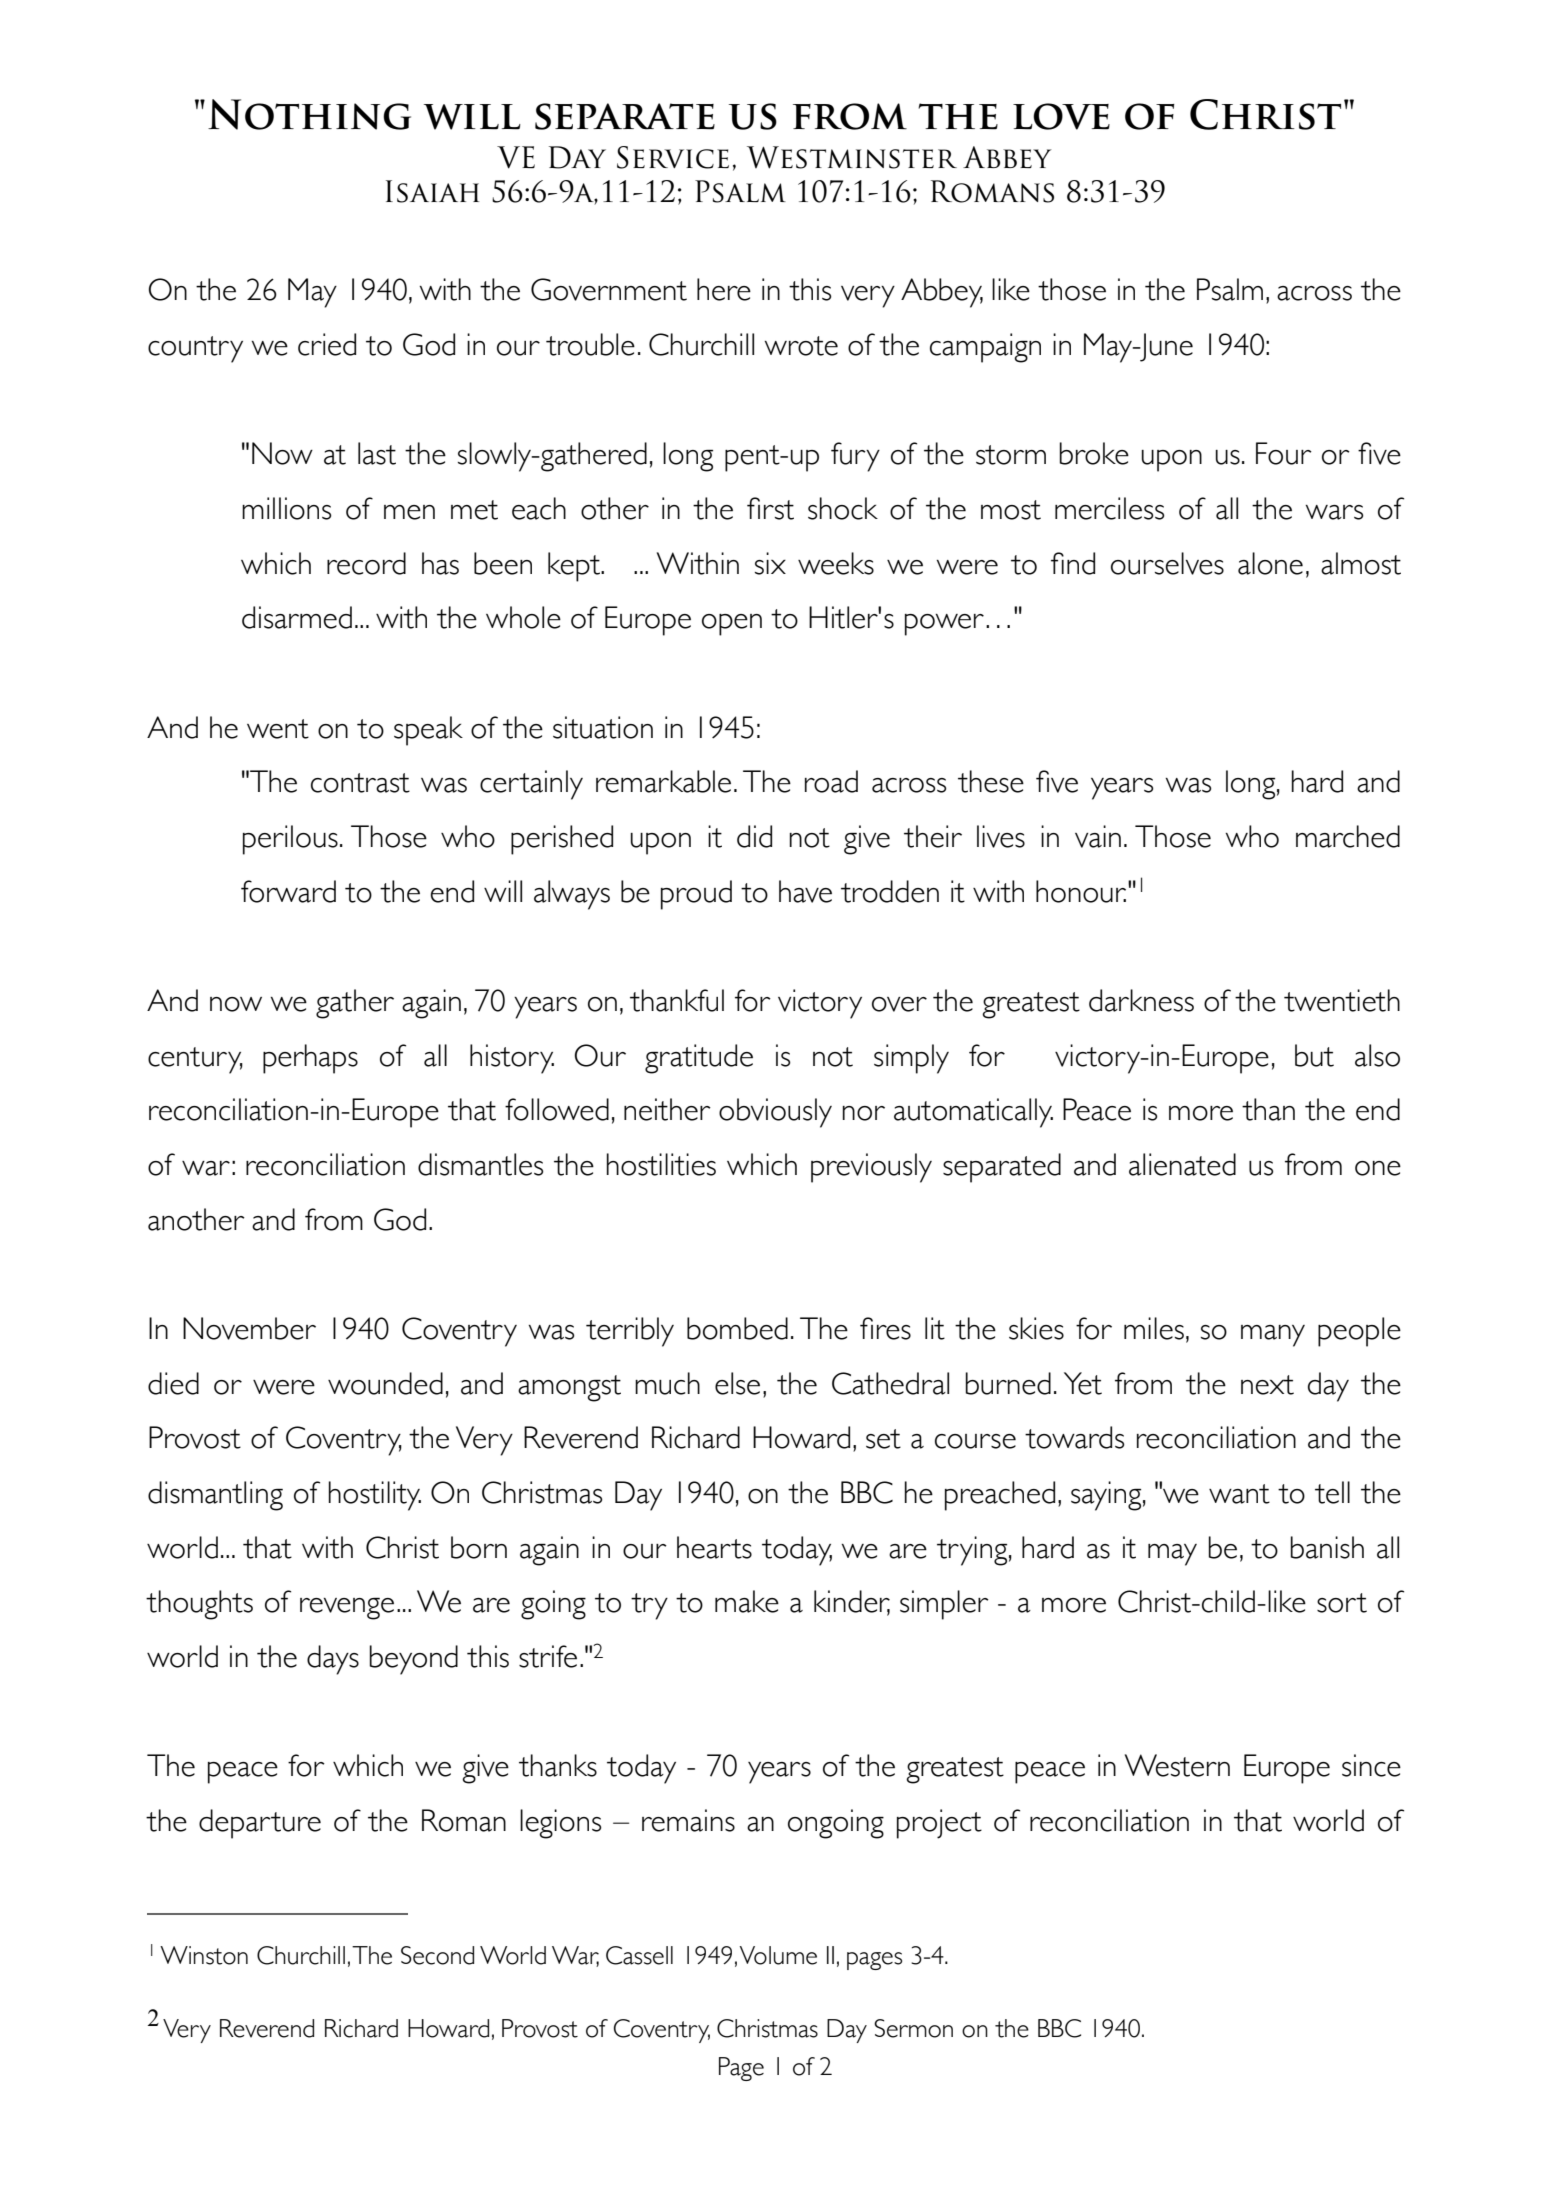 Image resolution: width=1549 pixels, height=2192 pixels. Describe the element at coordinates (375, 1496) in the screenshot. I see `hostility` at that location.
